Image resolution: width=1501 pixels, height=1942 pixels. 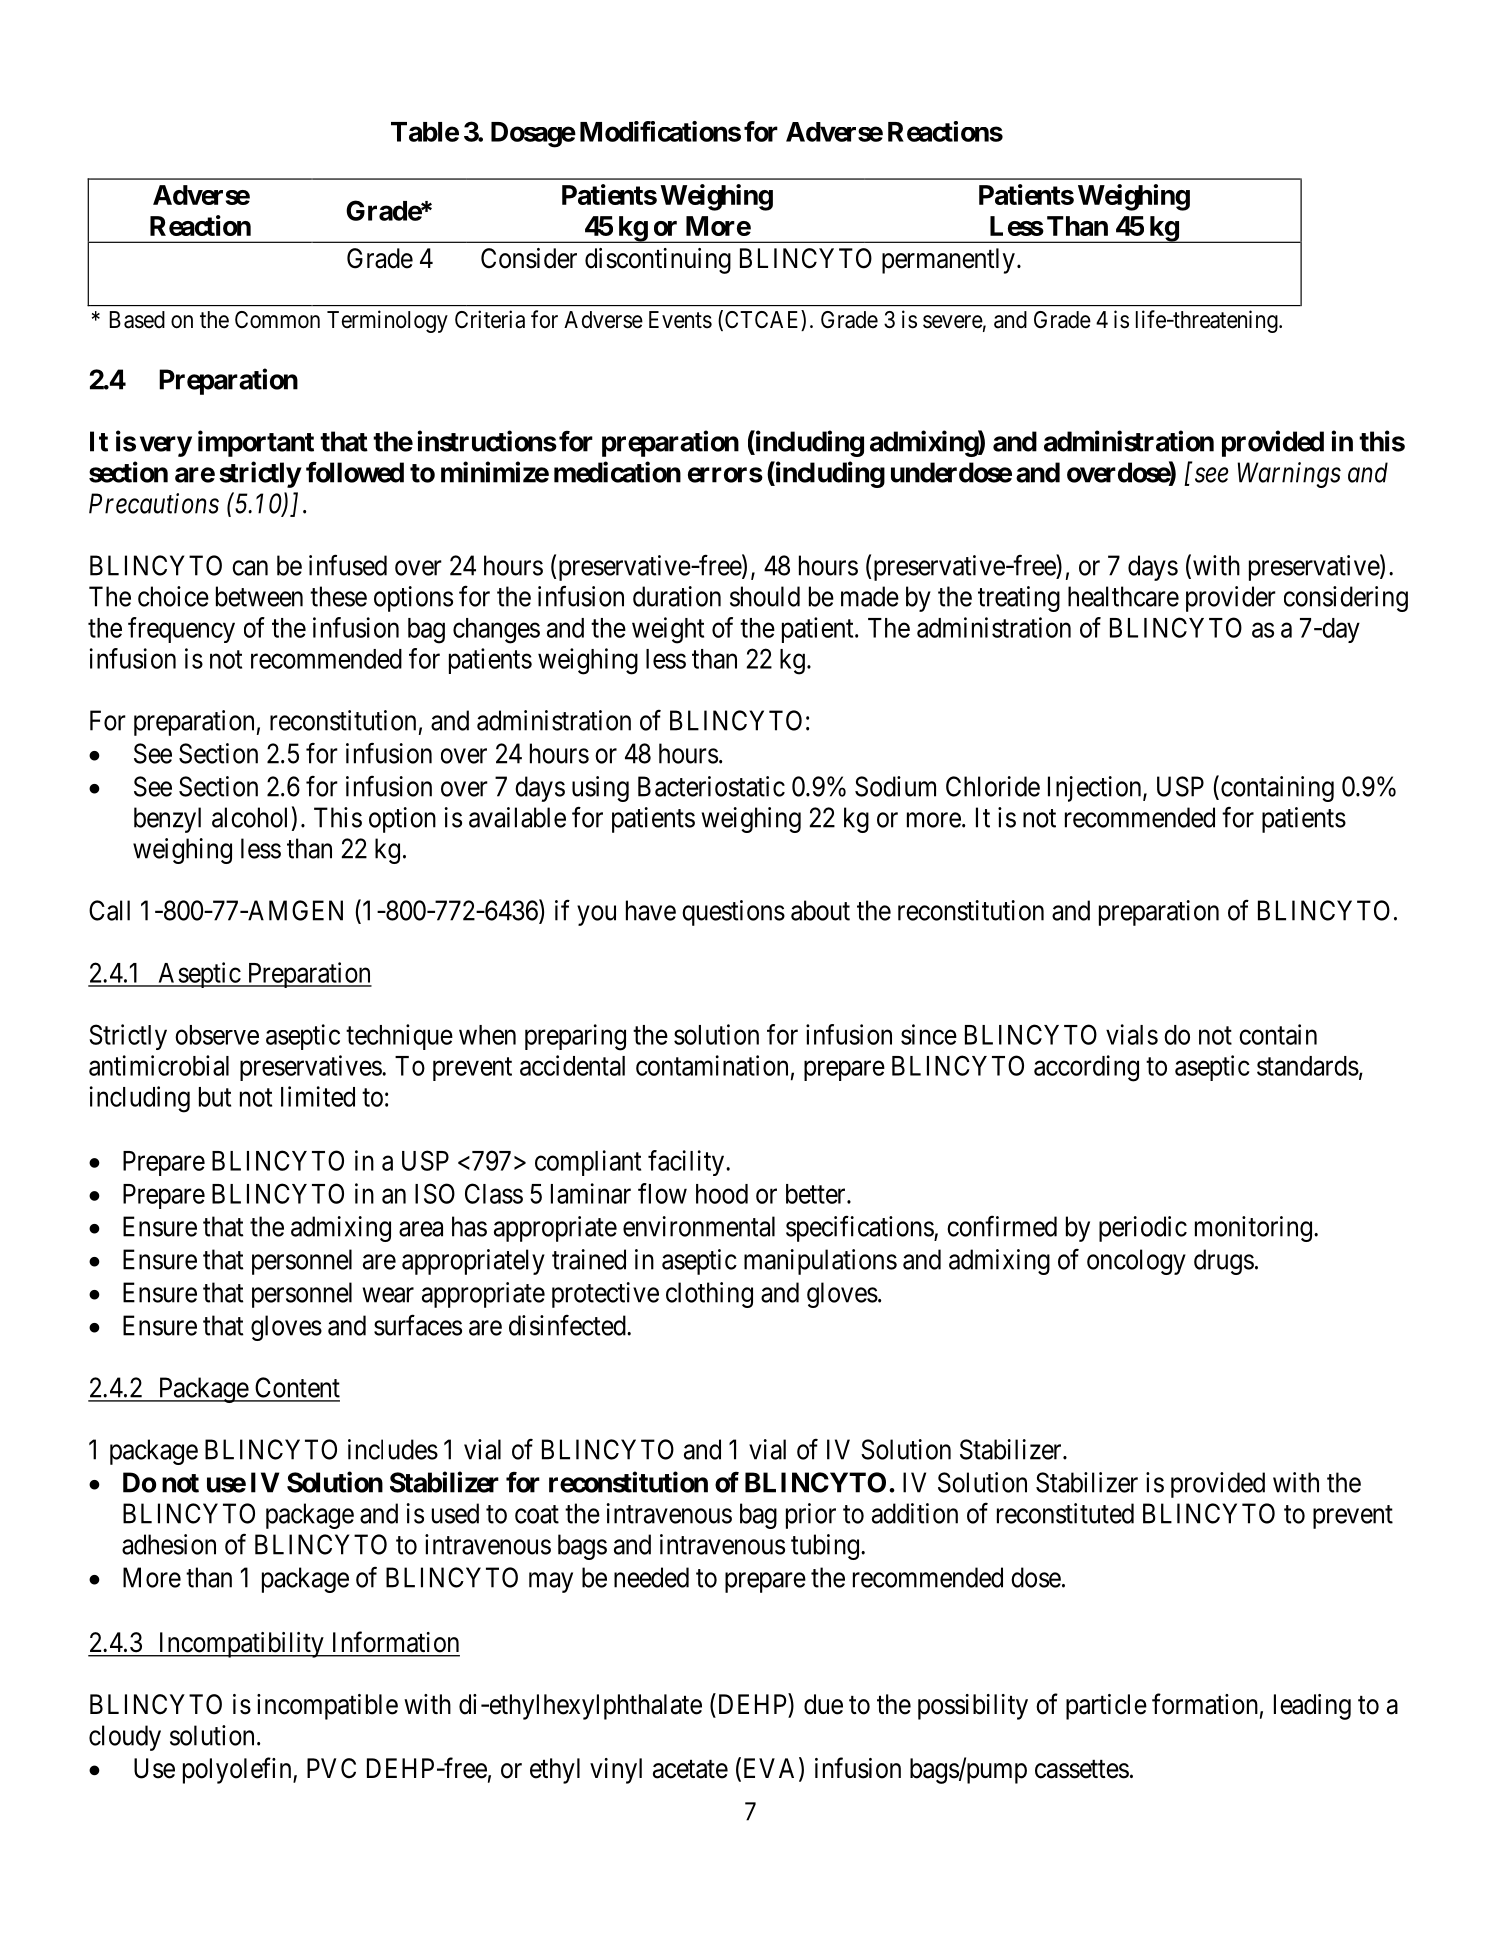 What do you see at coordinates (1096, 789) in the screenshot?
I see `Injection` at bounding box center [1096, 789].
